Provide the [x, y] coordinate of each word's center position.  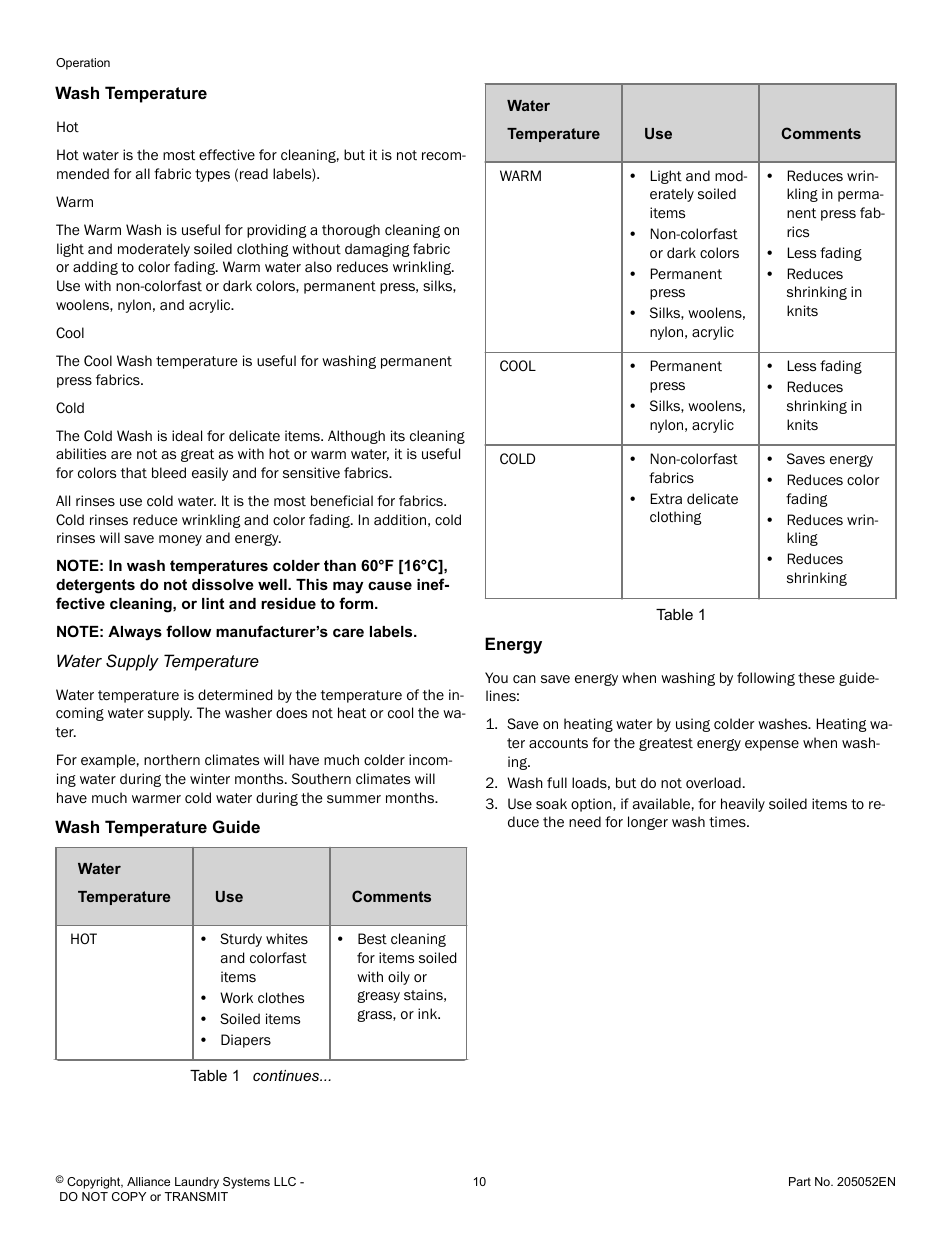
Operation [83, 64]
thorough [351, 231]
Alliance [148, 1181]
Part [800, 1181]
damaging [377, 250]
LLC [285, 1181]
